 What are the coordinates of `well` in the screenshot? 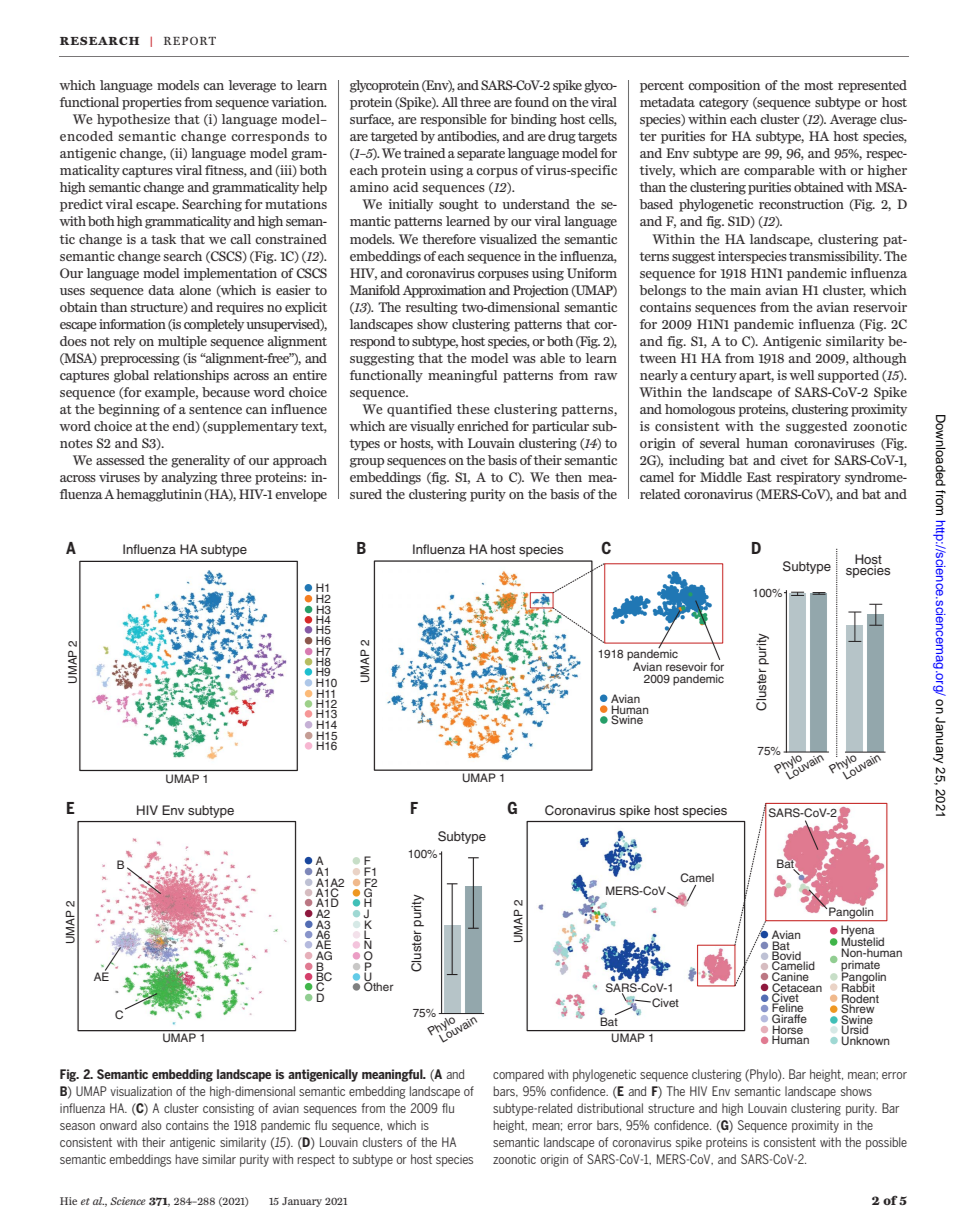 It's located at (801, 375).
